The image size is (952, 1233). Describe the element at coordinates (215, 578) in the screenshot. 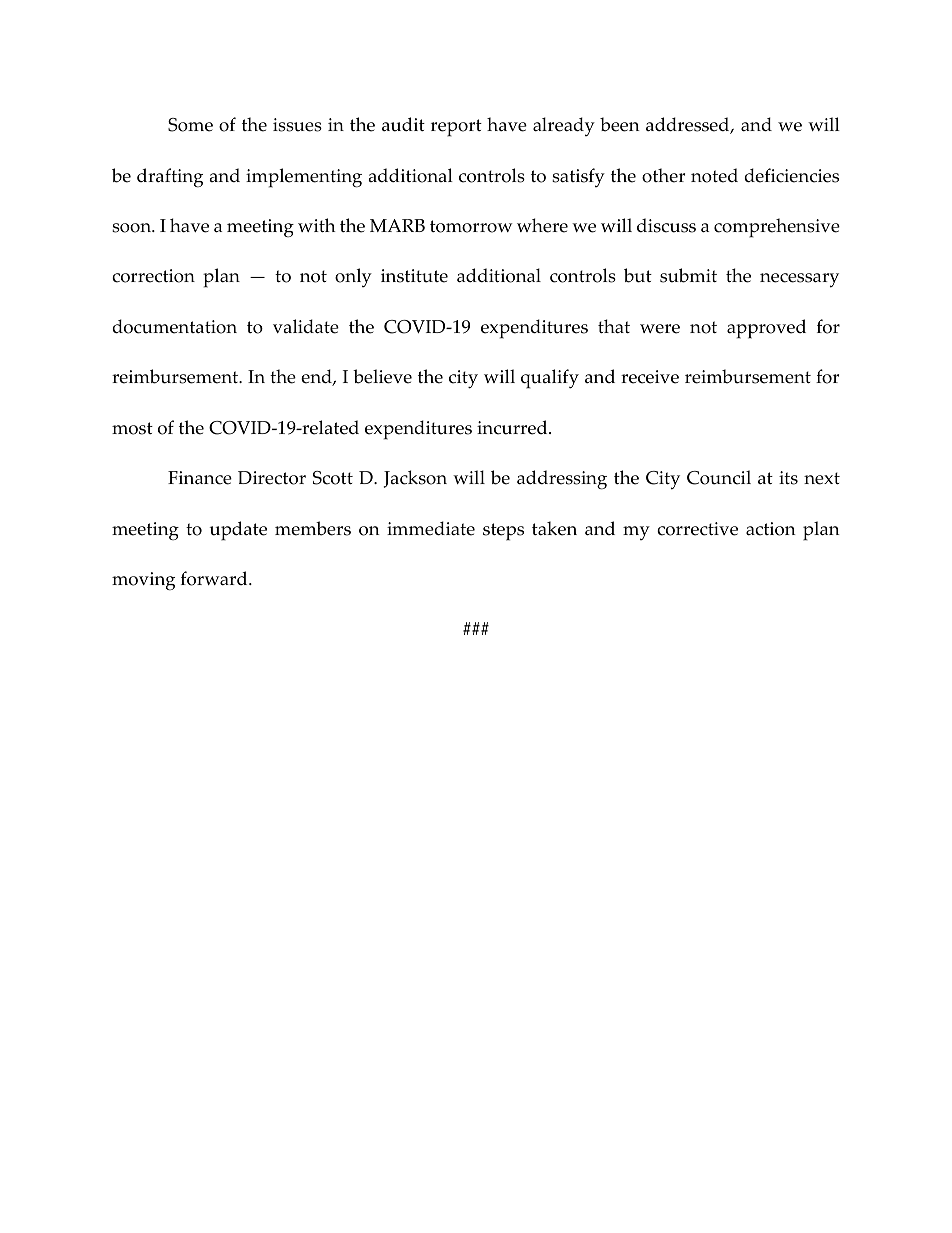

I see `forward` at that location.
